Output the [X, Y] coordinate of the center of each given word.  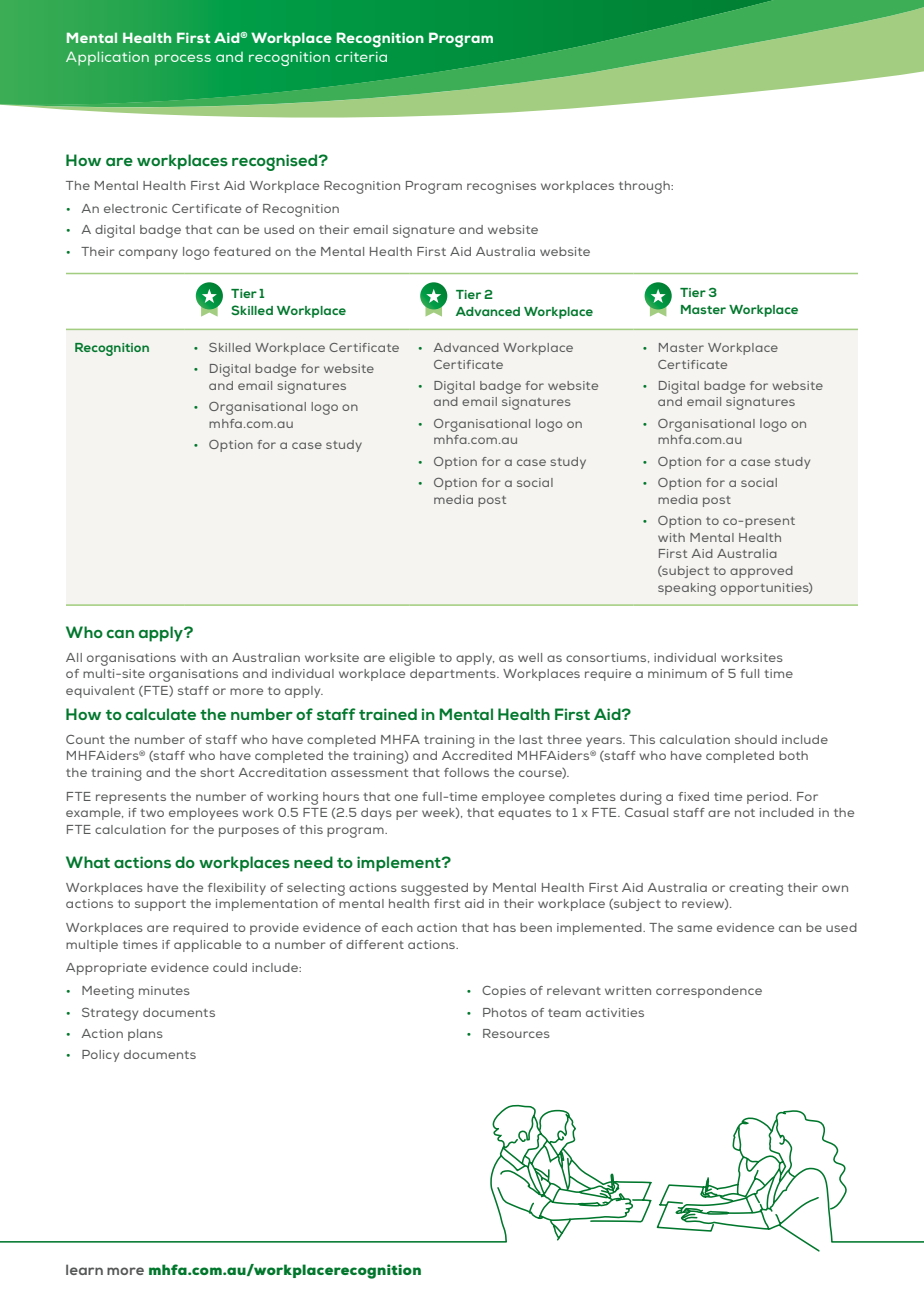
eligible [412, 659]
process [183, 60]
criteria [361, 57]
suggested [434, 889]
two [152, 813]
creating [756, 889]
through [645, 187]
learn [84, 1269]
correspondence [709, 992]
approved [761, 572]
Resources [516, 1033]
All [74, 657]
